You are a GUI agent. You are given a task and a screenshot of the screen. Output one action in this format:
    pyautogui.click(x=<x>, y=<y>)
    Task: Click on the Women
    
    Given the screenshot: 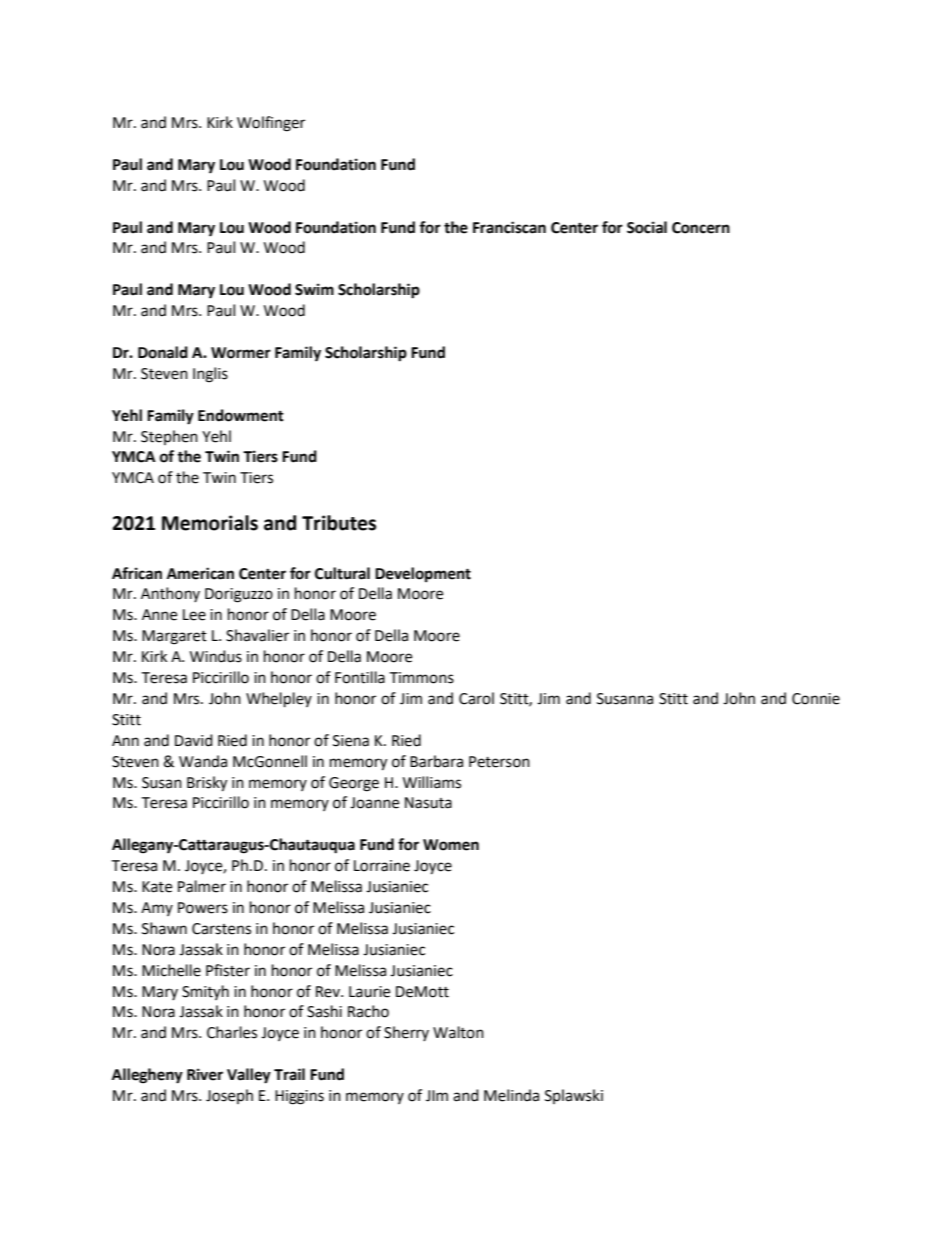 What is the action you would take?
    pyautogui.click(x=451, y=845)
